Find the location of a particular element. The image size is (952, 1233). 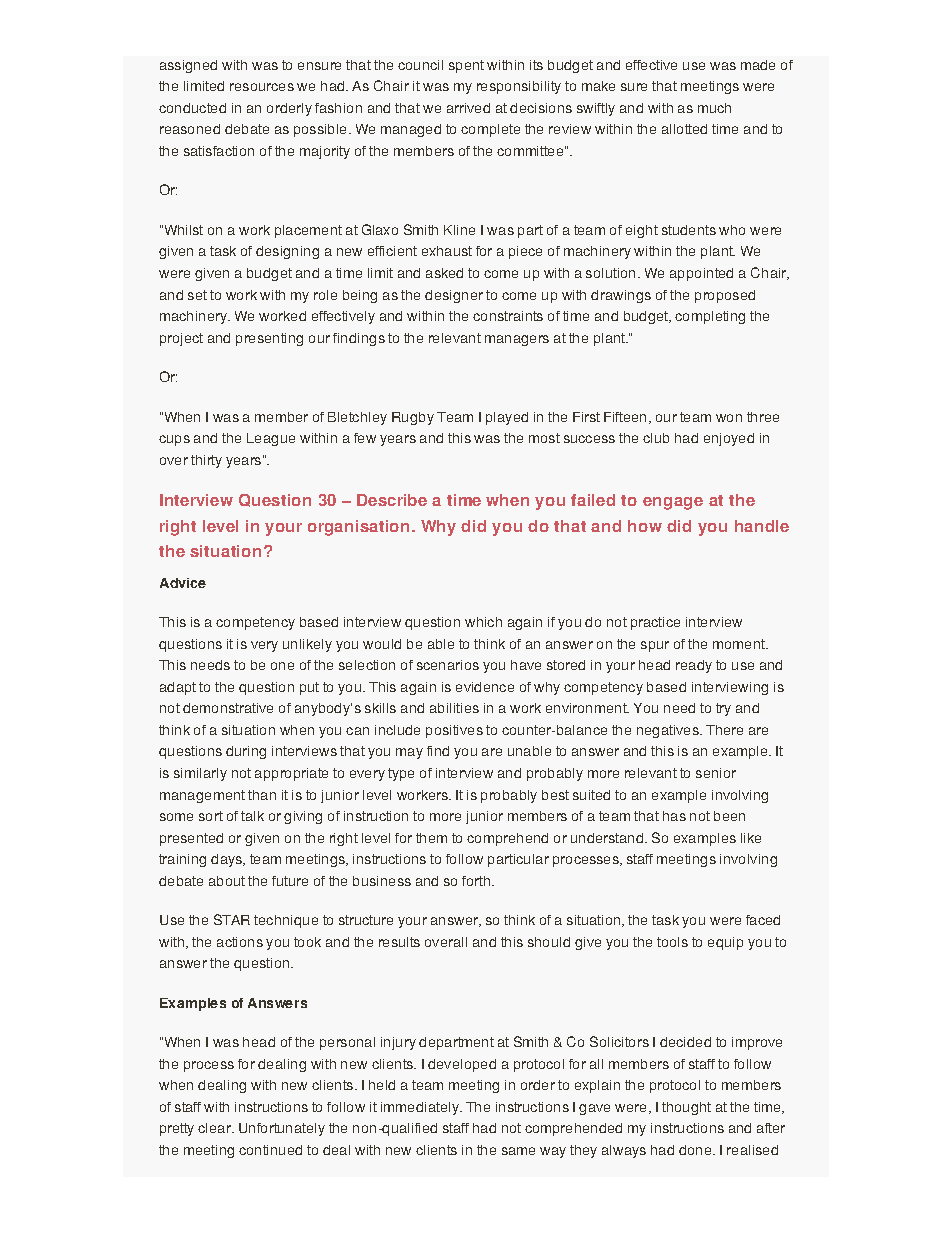

immediately is located at coordinates (421, 1108).
